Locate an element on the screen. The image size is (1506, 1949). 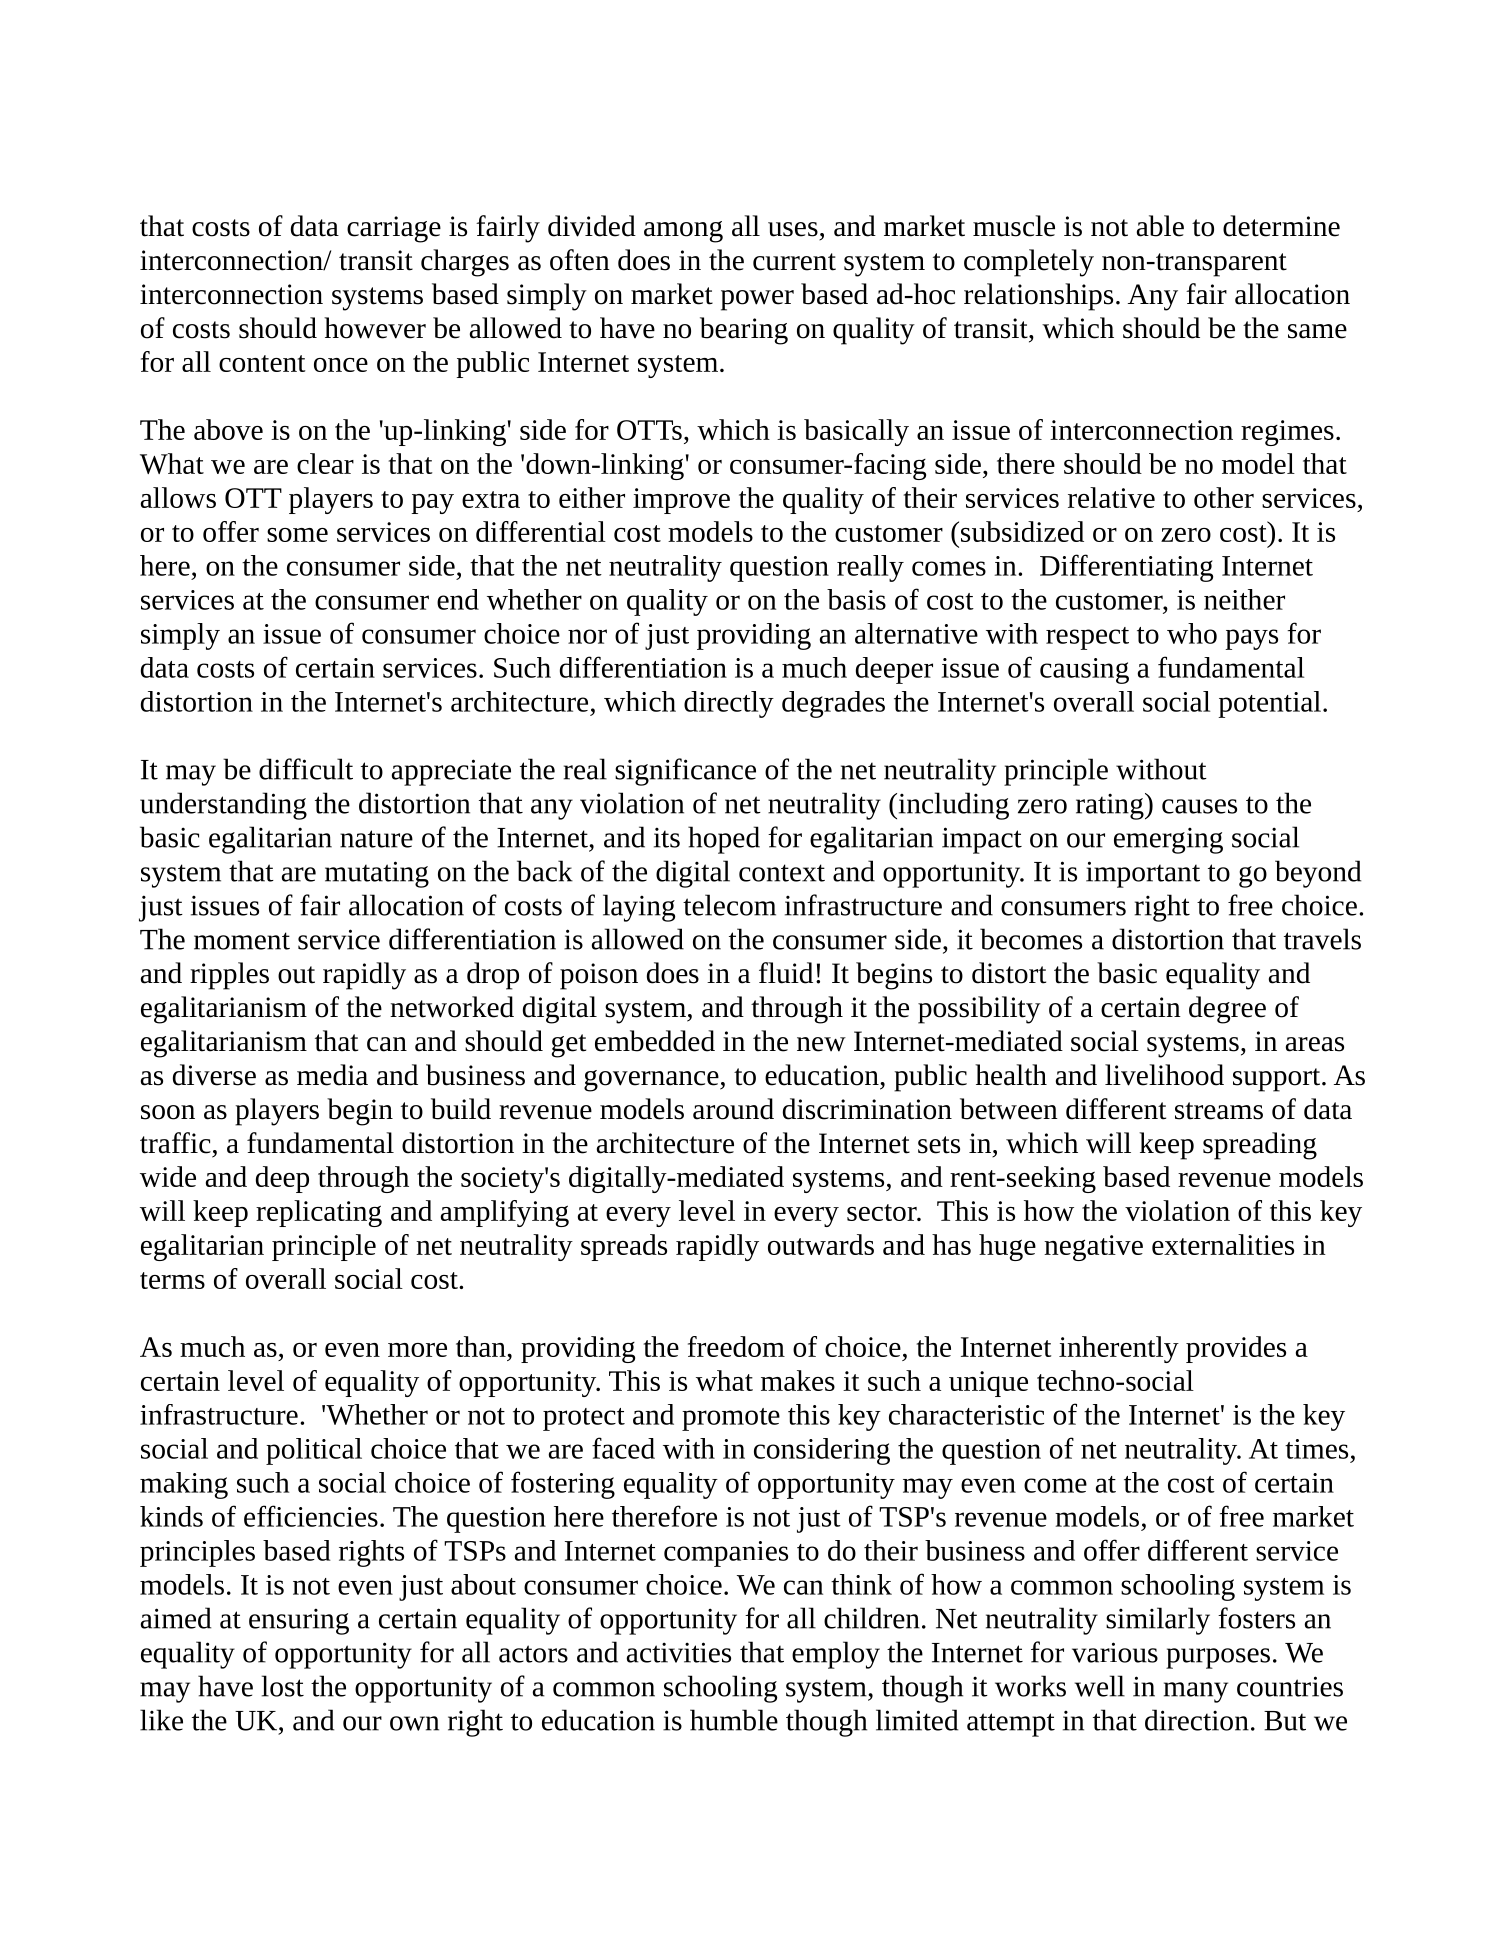
outwards is located at coordinates (821, 1244).
